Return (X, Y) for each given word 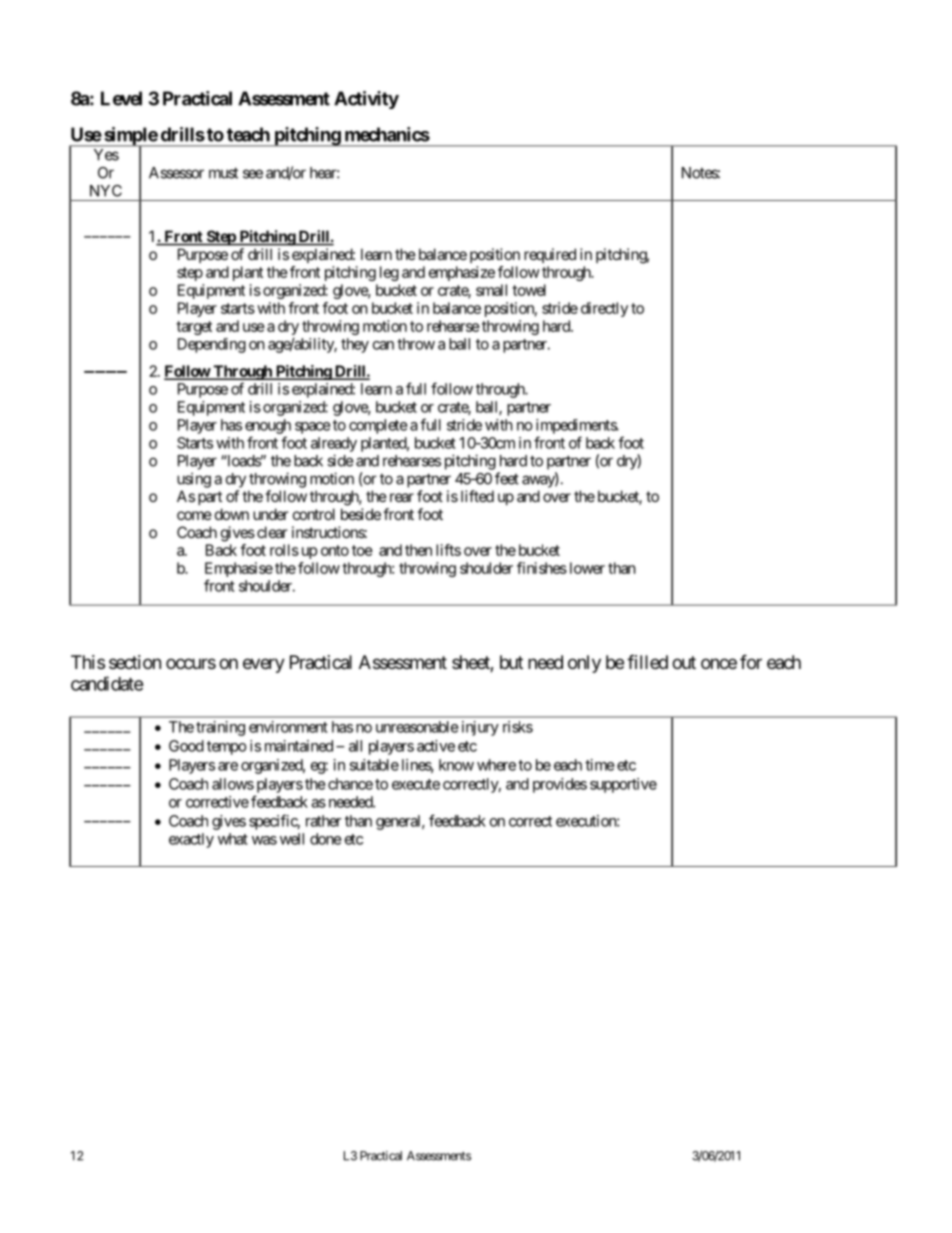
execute (416, 784)
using (194, 480)
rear (402, 497)
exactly (191, 840)
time (600, 765)
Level (121, 98)
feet (507, 478)
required (550, 255)
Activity (366, 100)
